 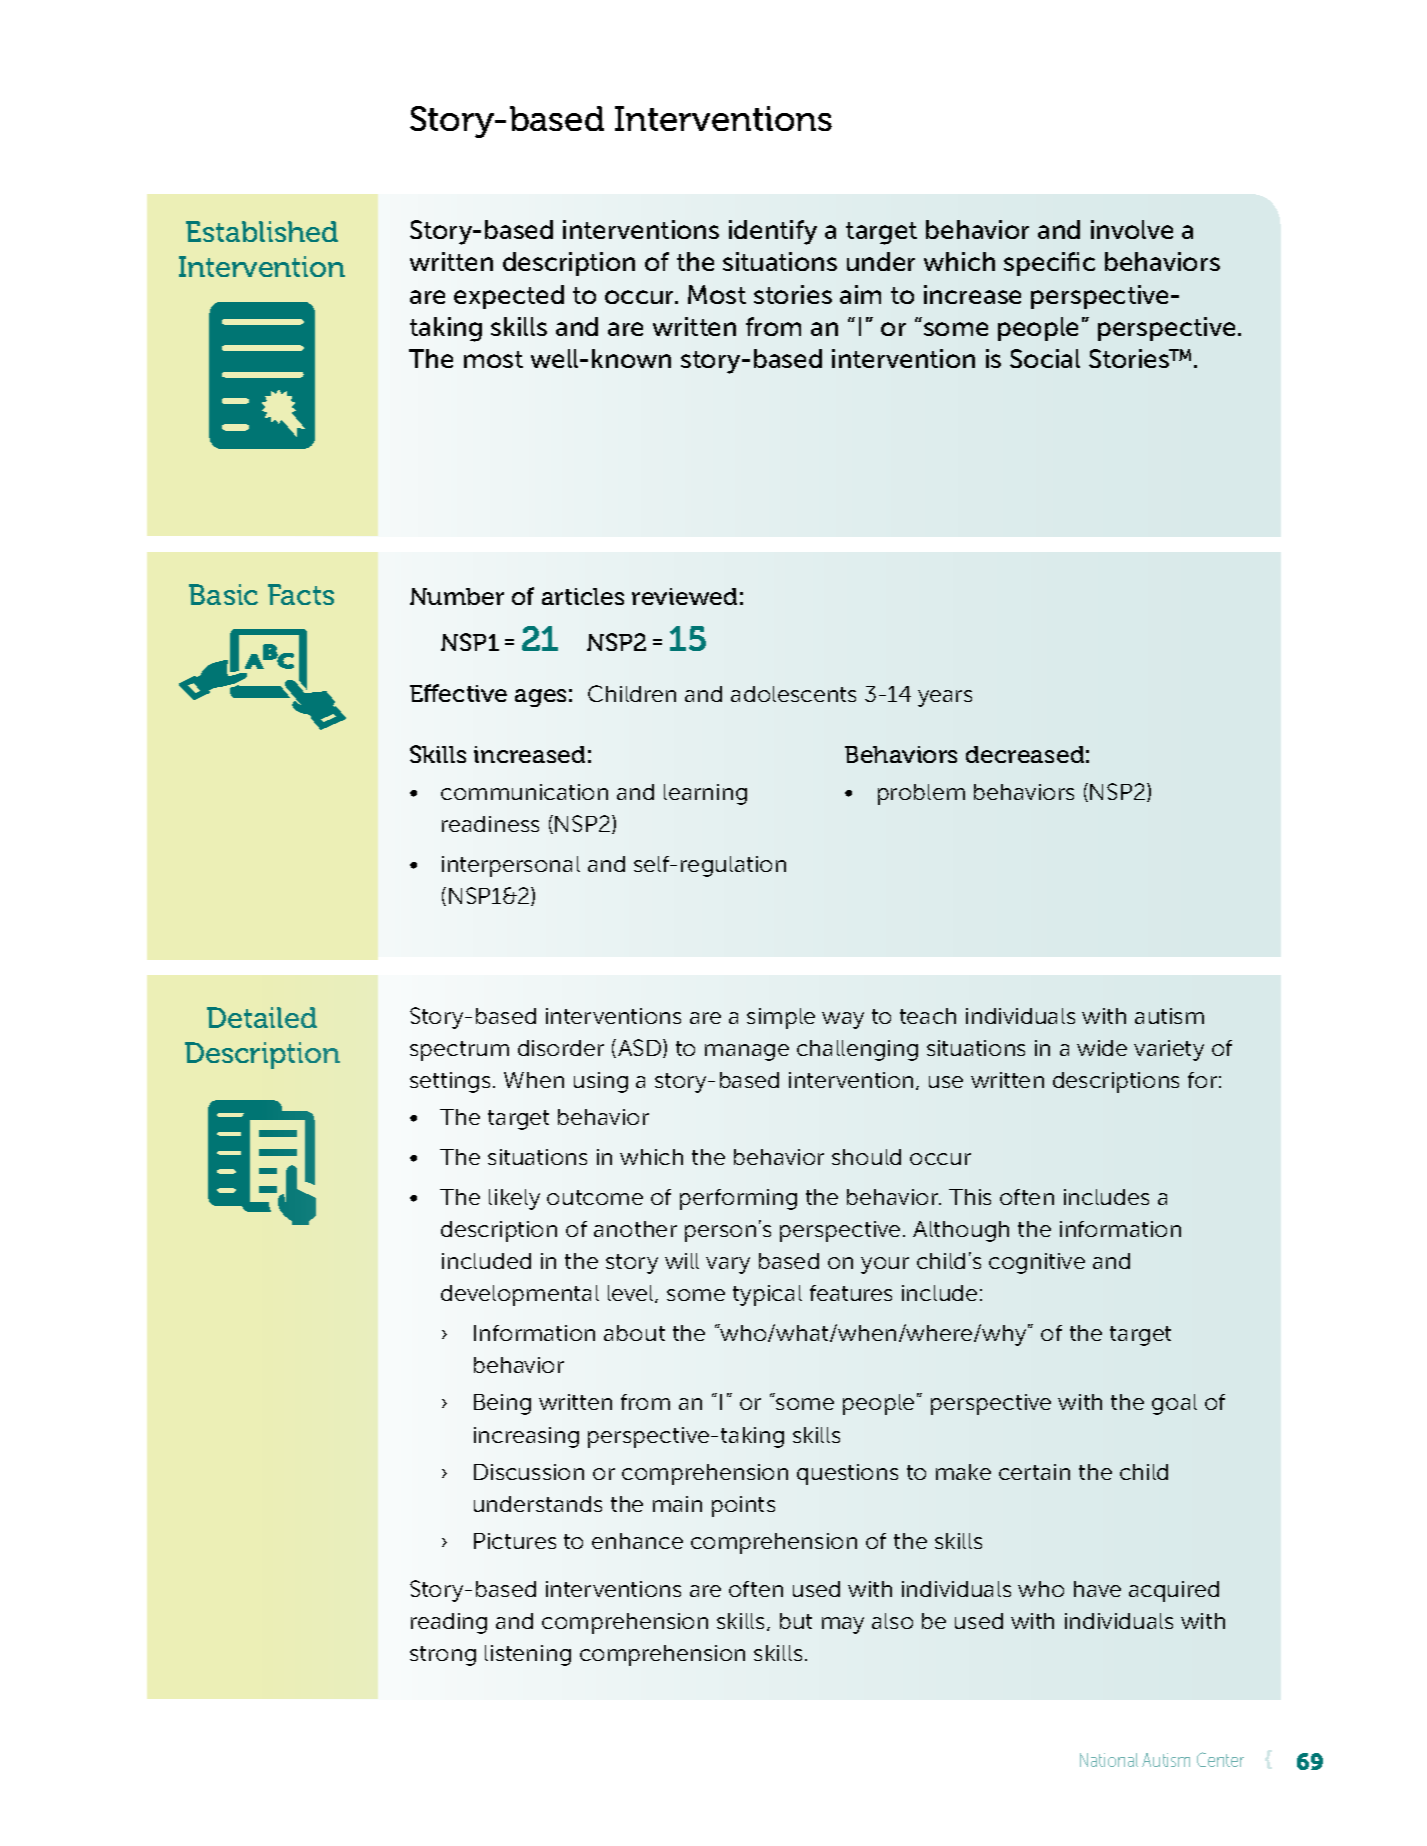 What do you see at coordinates (262, 231) in the page?
I see `Established` at bounding box center [262, 231].
